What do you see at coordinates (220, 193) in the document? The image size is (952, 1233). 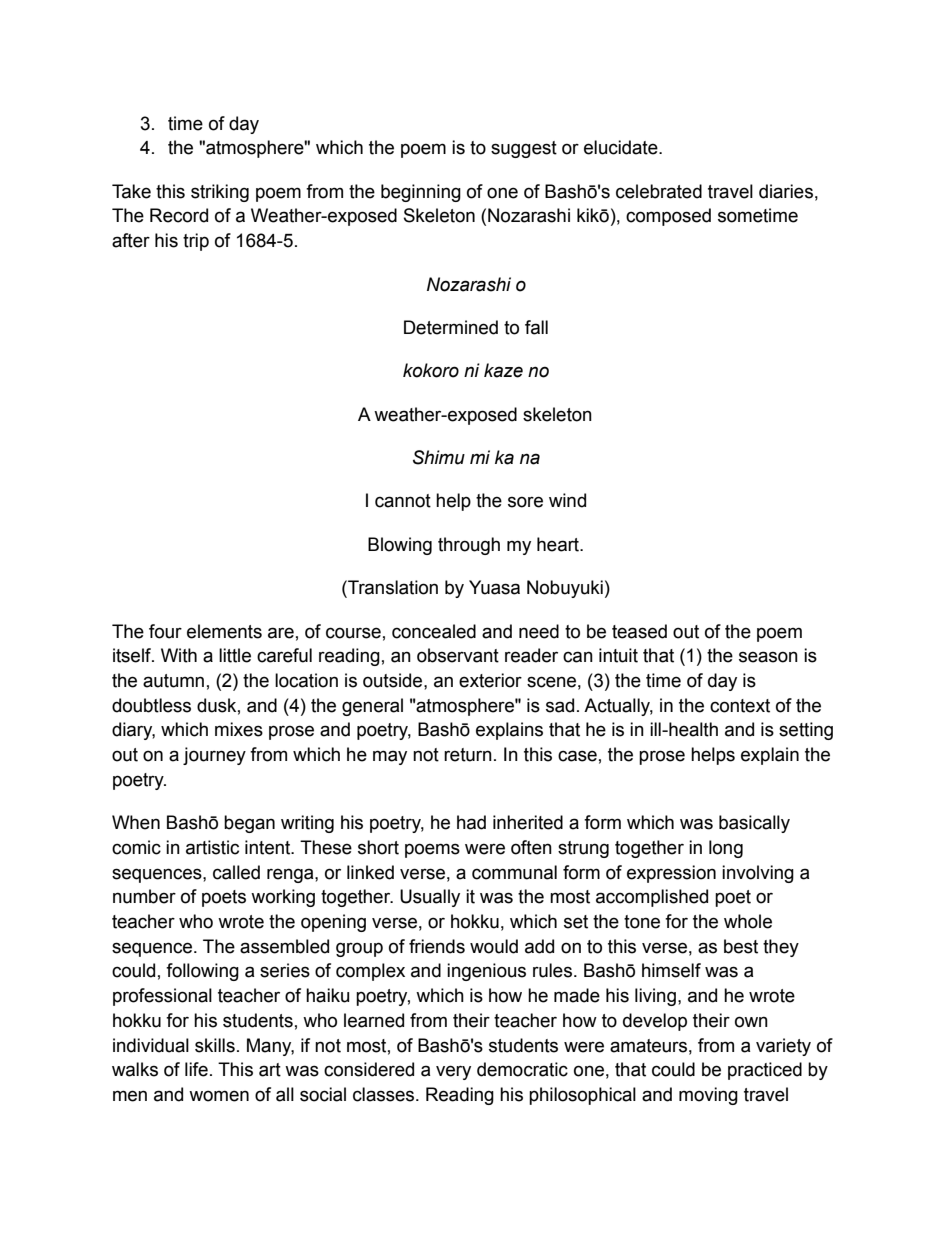 I see `striking` at bounding box center [220, 193].
